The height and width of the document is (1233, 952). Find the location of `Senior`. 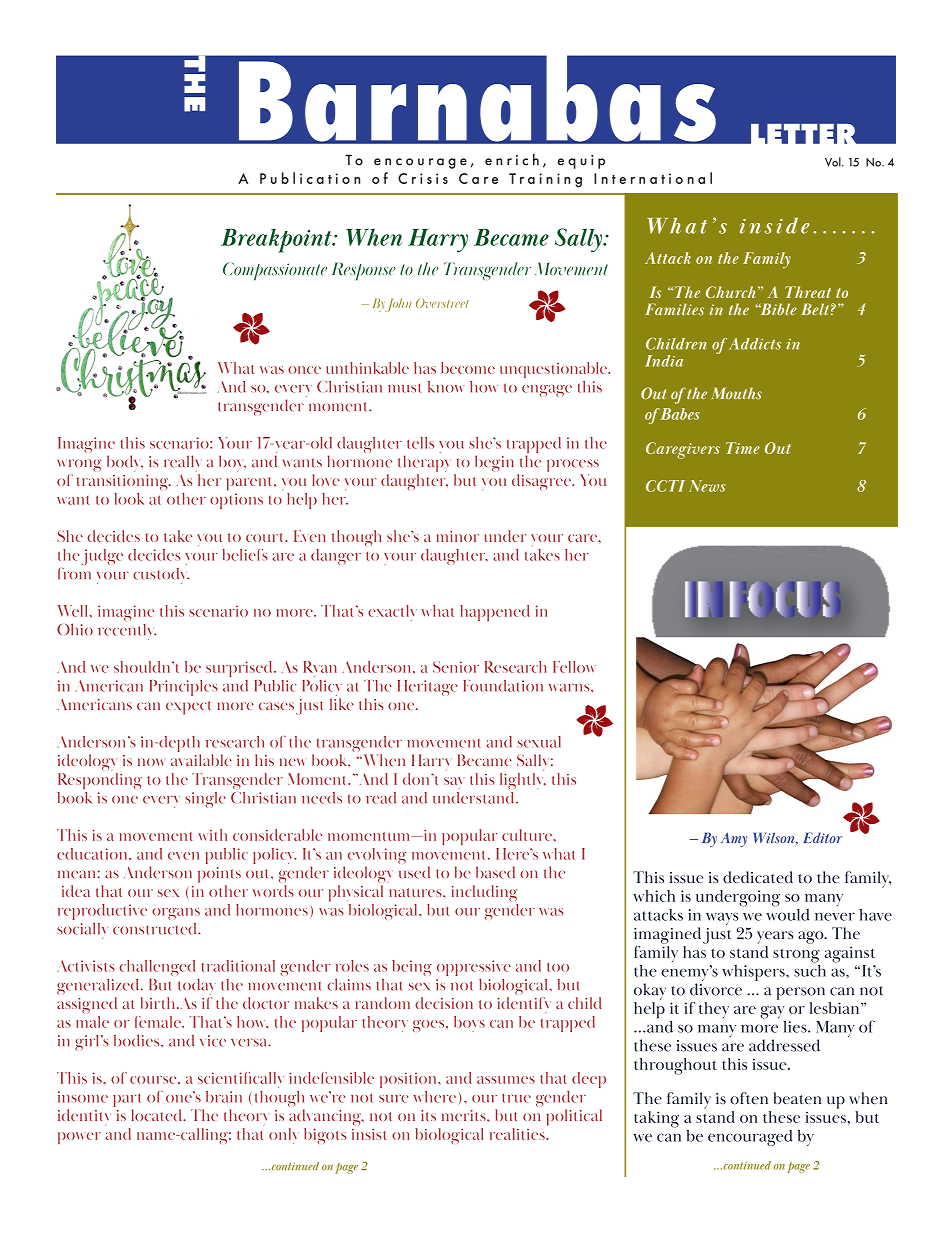

Senior is located at coordinates (456, 667).
